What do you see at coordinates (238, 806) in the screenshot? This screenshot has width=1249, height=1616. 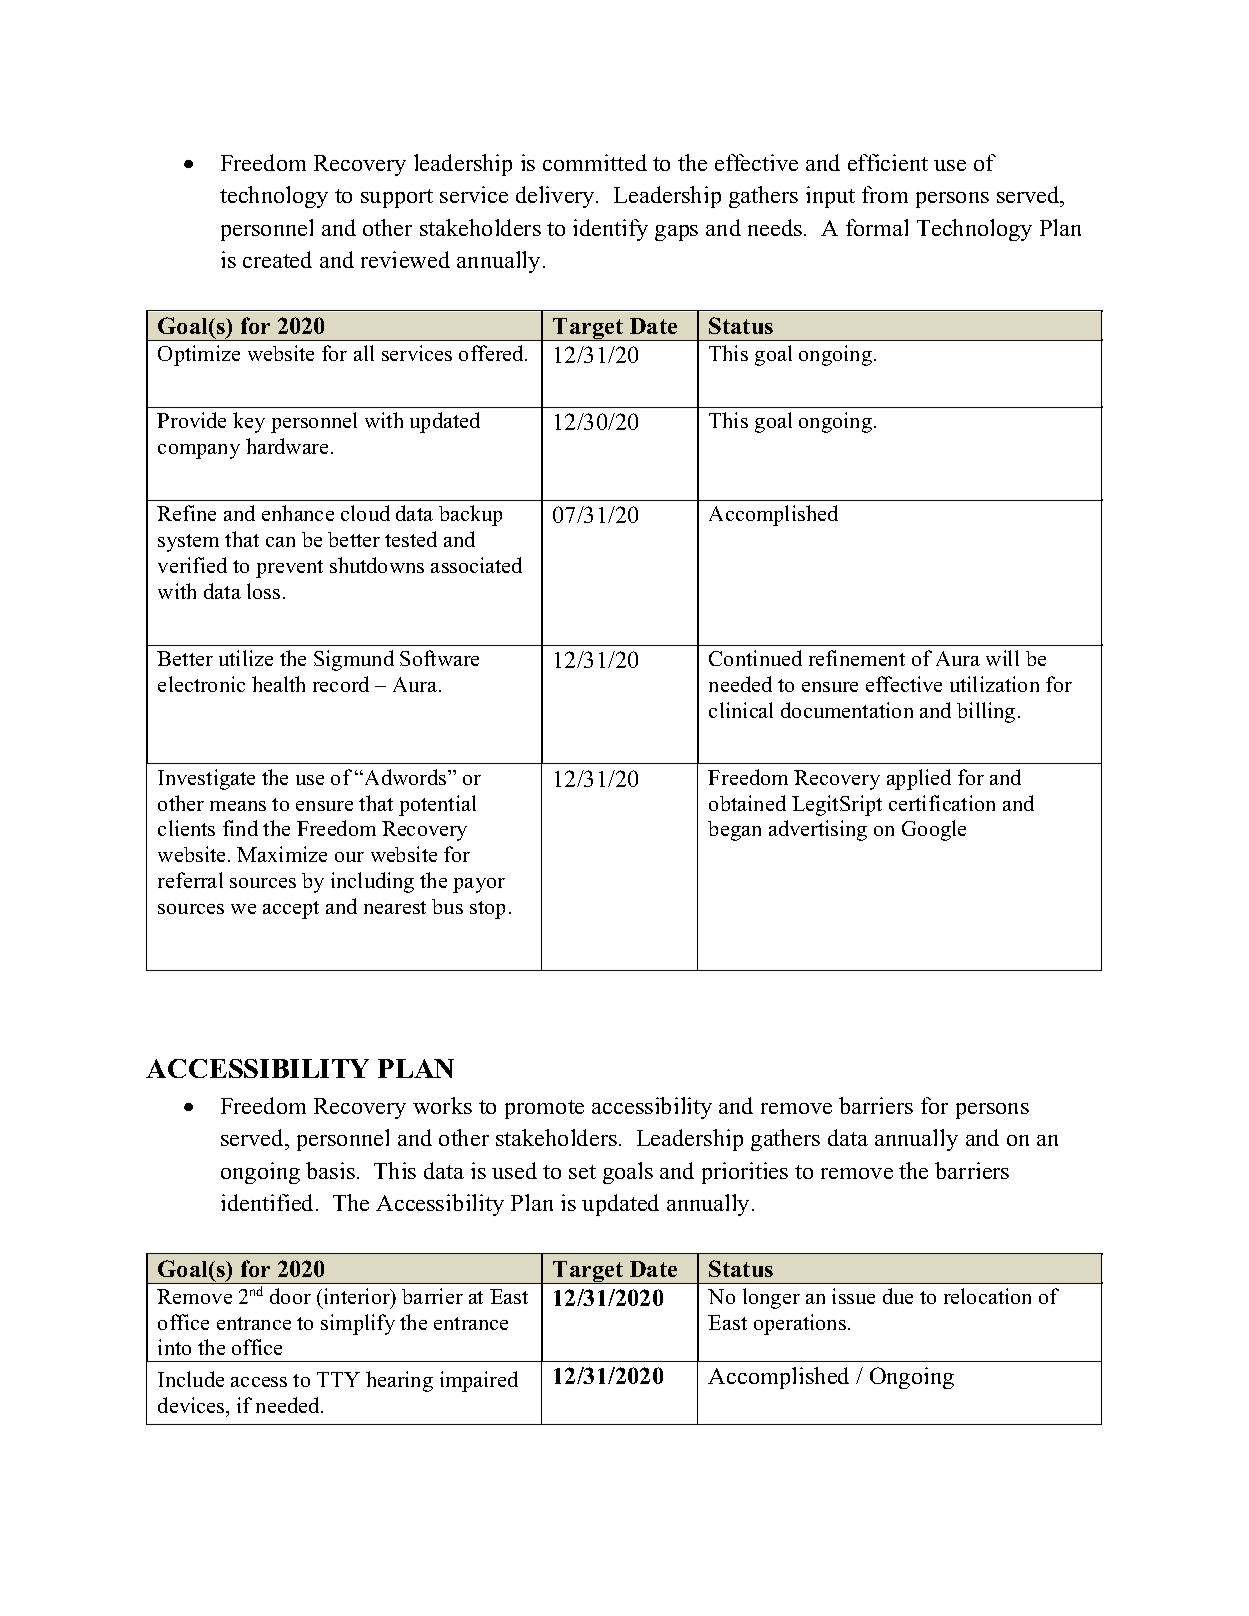 I see `means` at bounding box center [238, 806].
